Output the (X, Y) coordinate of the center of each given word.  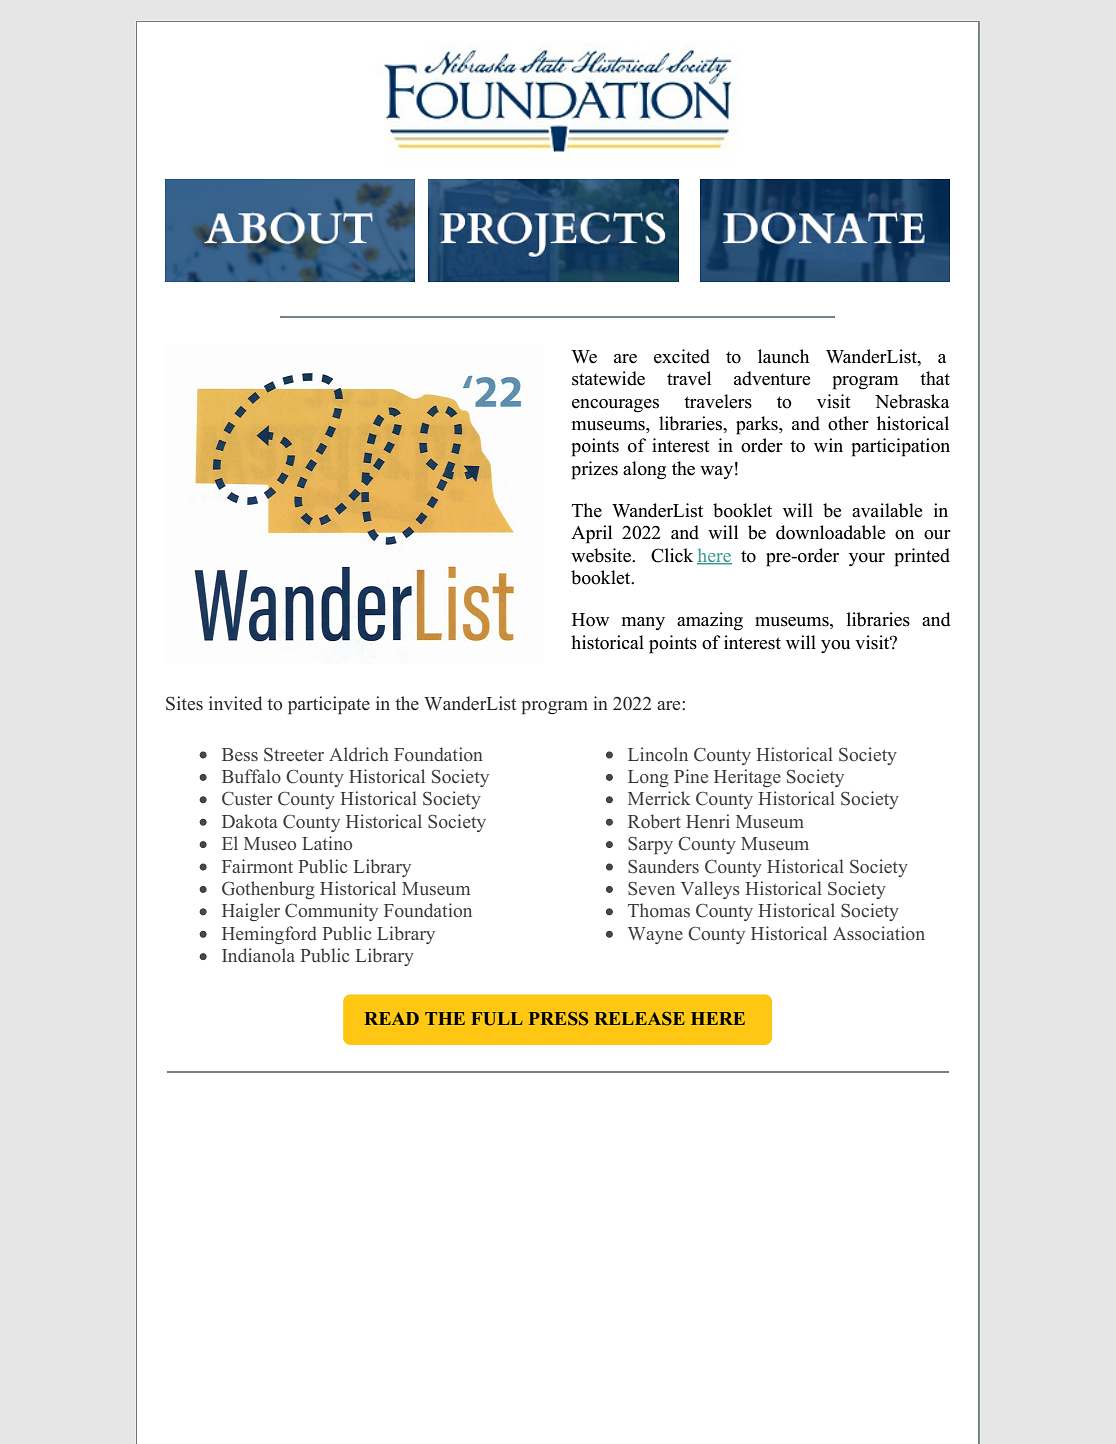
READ (392, 1018)
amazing (710, 621)
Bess (240, 754)
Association (879, 933)
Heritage (747, 778)
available (887, 510)
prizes (594, 470)
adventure (772, 378)
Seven (651, 888)
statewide (608, 378)
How (590, 620)
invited (235, 703)
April (591, 534)
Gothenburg (268, 890)
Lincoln (658, 754)
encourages (615, 406)
